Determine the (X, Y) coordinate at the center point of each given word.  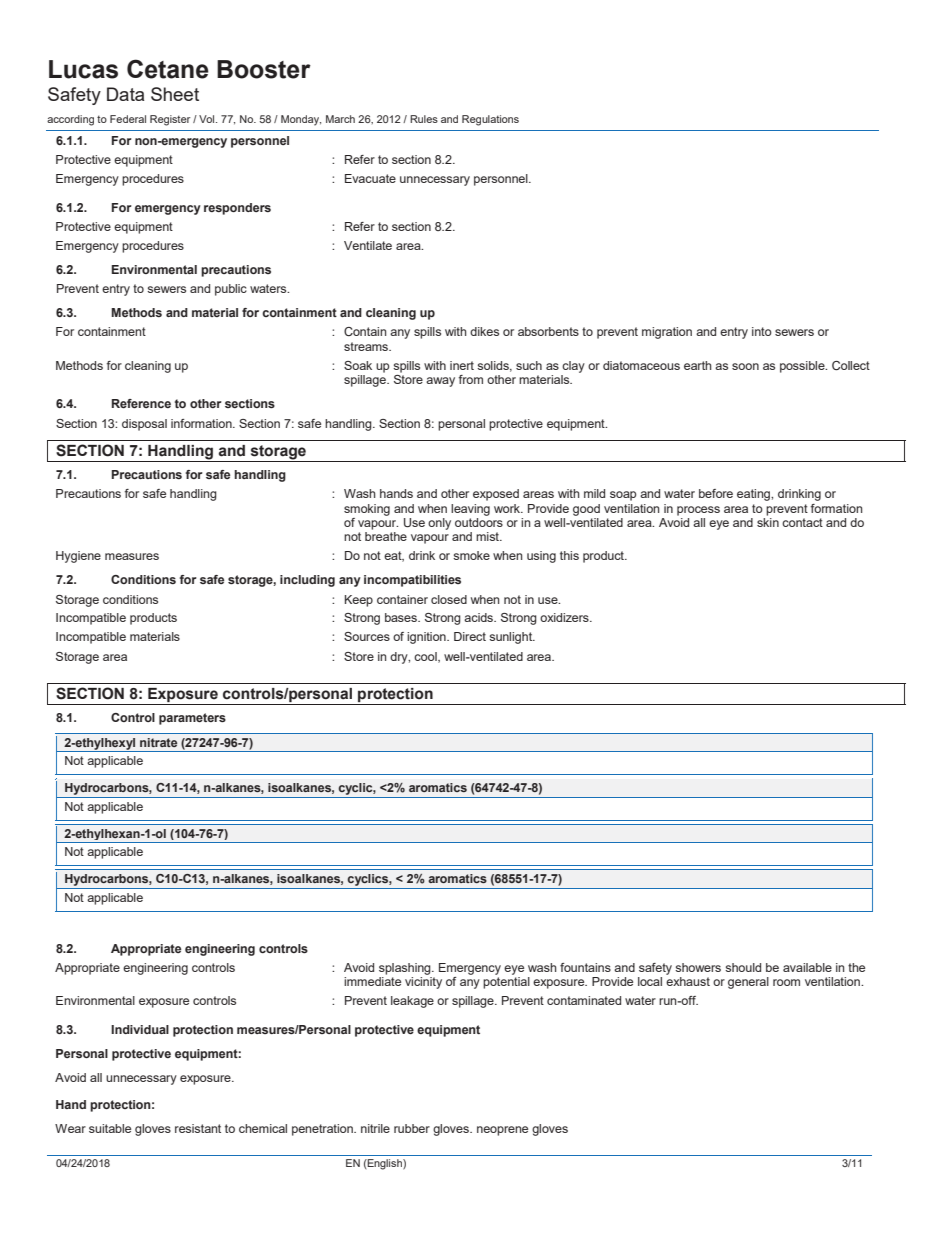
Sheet (175, 94)
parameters (192, 719)
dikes (484, 331)
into (762, 331)
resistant (198, 1128)
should (743, 967)
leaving (470, 510)
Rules (424, 119)
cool (426, 657)
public (231, 290)
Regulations (490, 120)
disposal (144, 425)
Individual (140, 1029)
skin (768, 521)
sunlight (512, 638)
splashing (406, 969)
